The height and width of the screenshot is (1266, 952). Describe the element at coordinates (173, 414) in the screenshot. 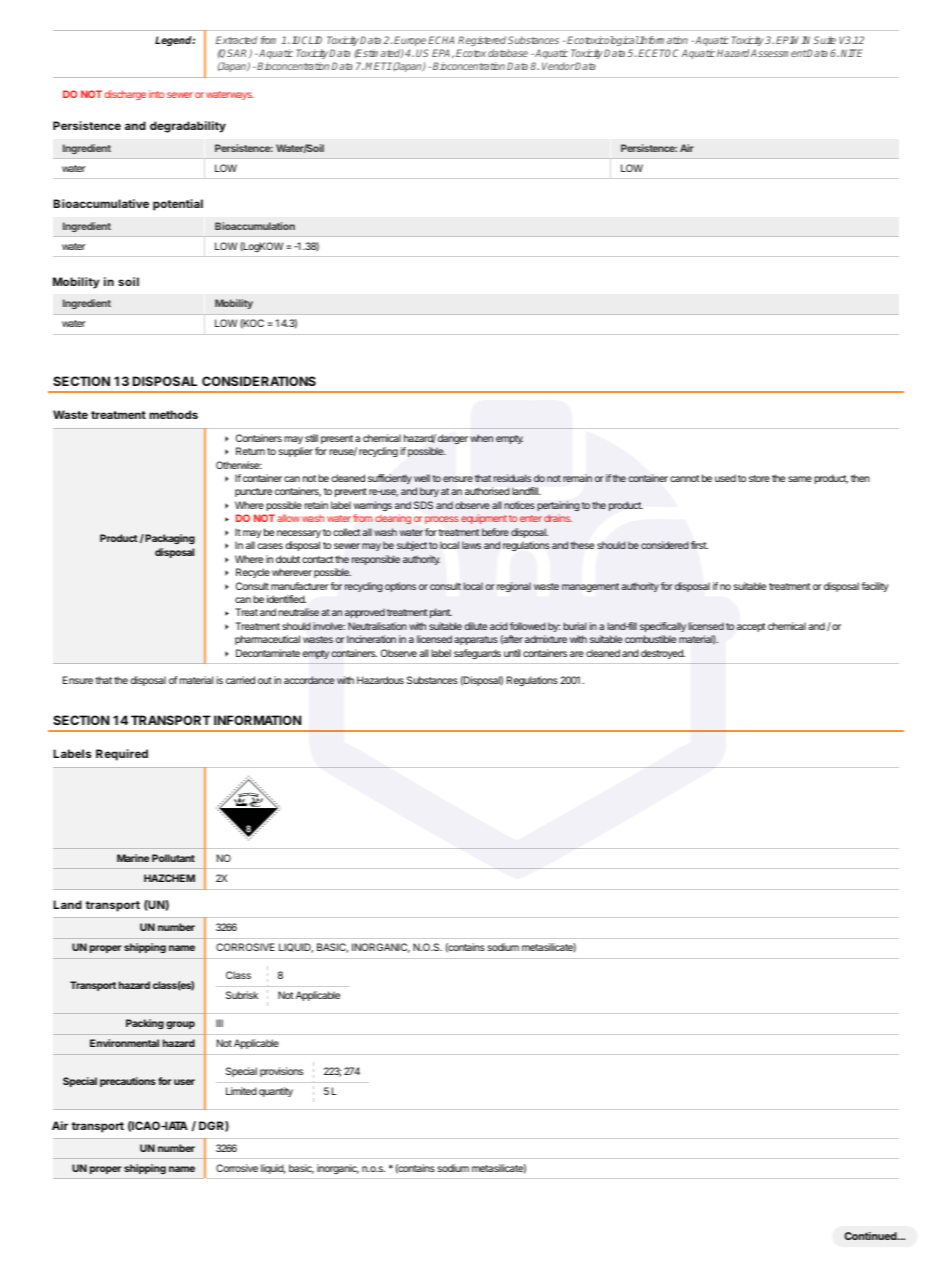

I see `methods` at that location.
